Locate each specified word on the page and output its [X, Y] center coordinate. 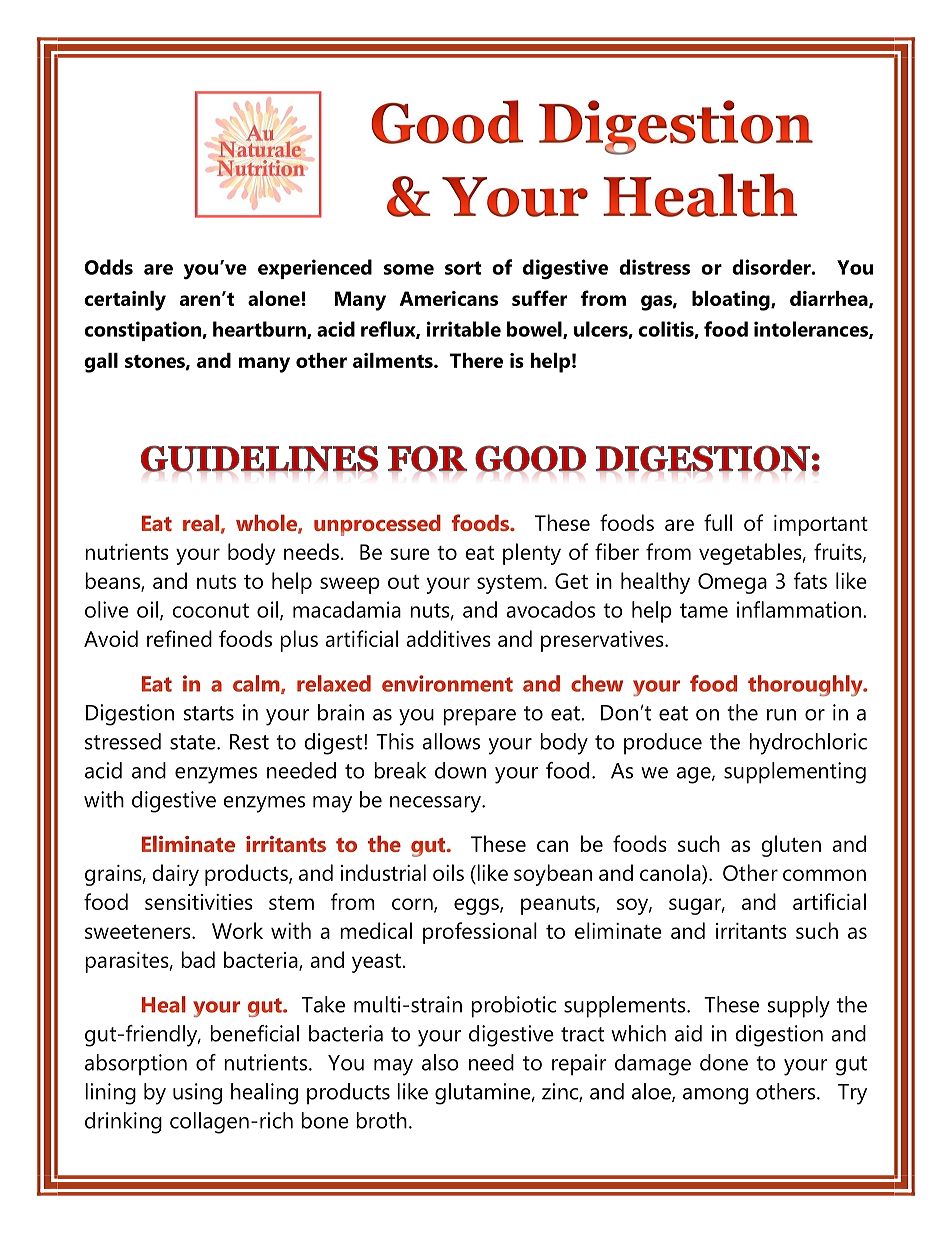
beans [113, 581]
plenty [532, 554]
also [440, 1062]
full [718, 522]
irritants [751, 931]
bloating [732, 301]
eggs [477, 906]
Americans [448, 298]
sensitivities [199, 902]
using [197, 1094]
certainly [125, 301]
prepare [479, 717]
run [781, 715]
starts [209, 713]
